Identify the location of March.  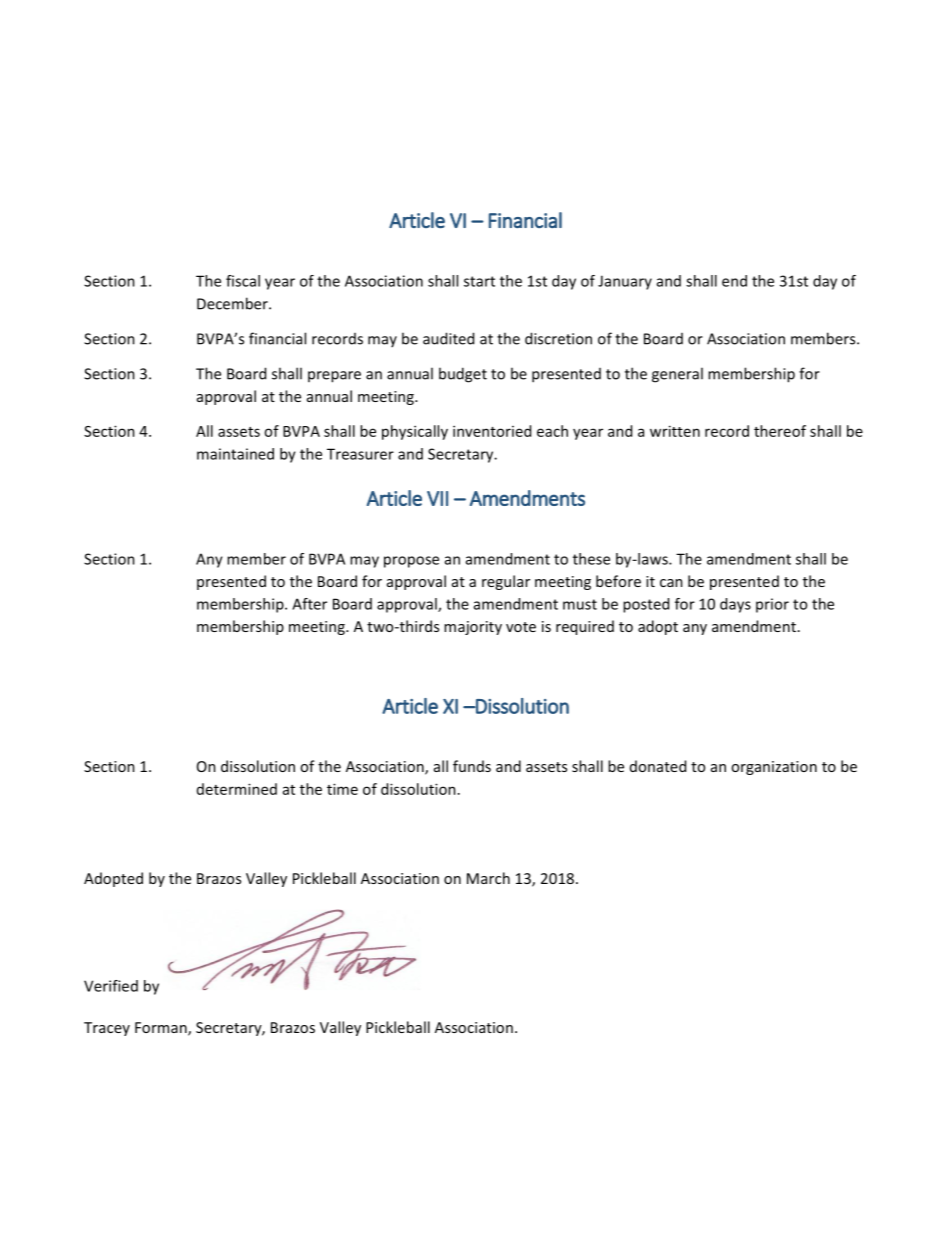
(488, 878).
